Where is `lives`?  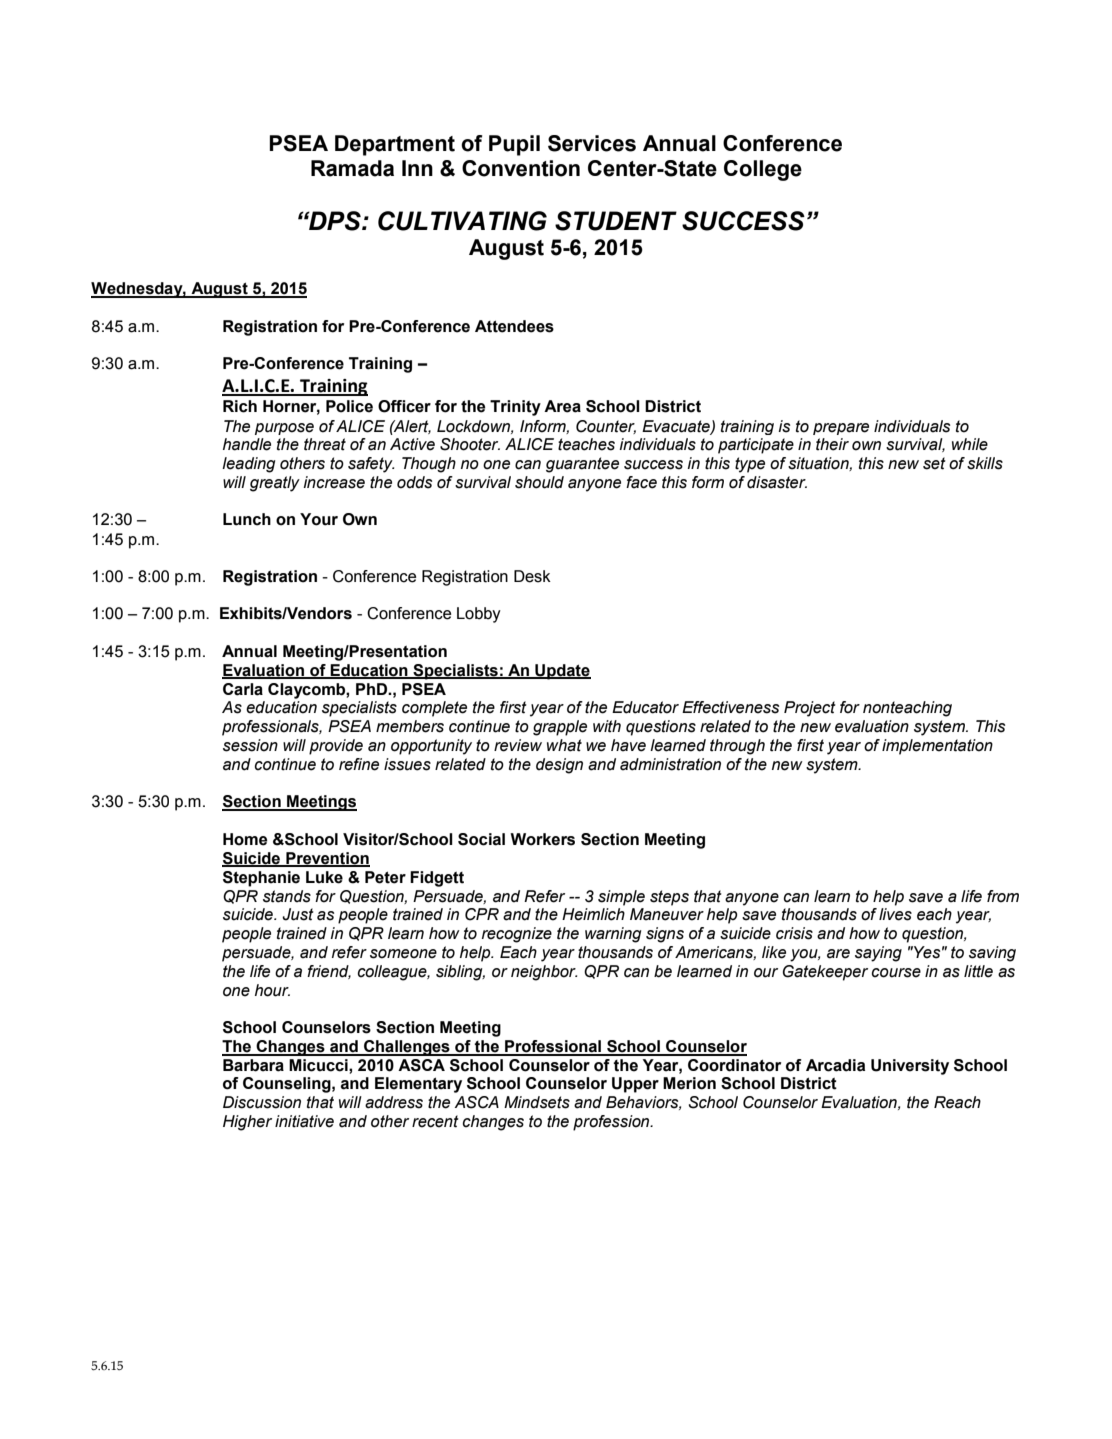
lives is located at coordinates (895, 914).
